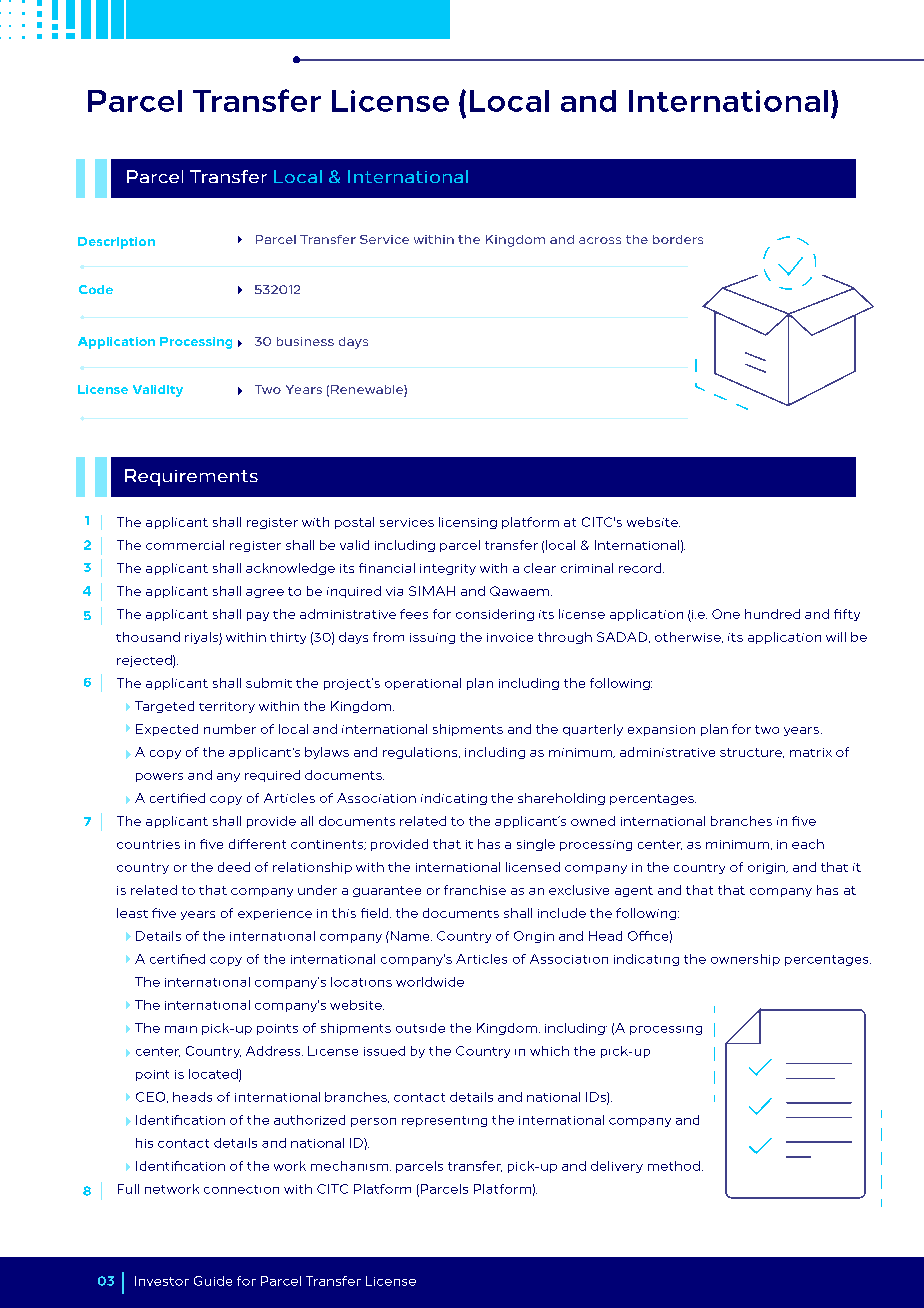 This screenshot has height=1308, width=924. Describe the element at coordinates (421, 753) in the screenshot. I see `regulations` at that location.
